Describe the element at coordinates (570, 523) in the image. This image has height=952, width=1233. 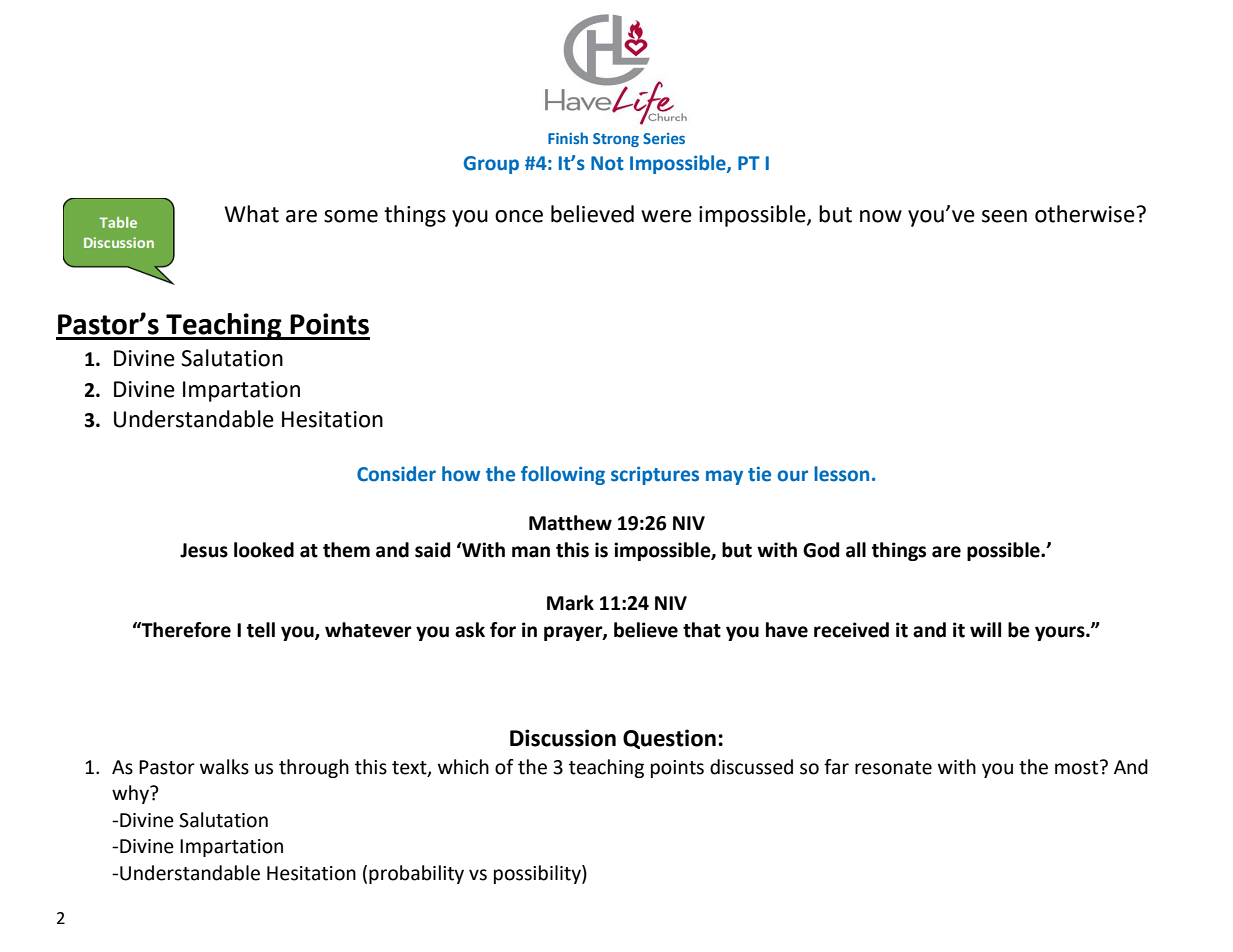
I see `Matthew` at that location.
